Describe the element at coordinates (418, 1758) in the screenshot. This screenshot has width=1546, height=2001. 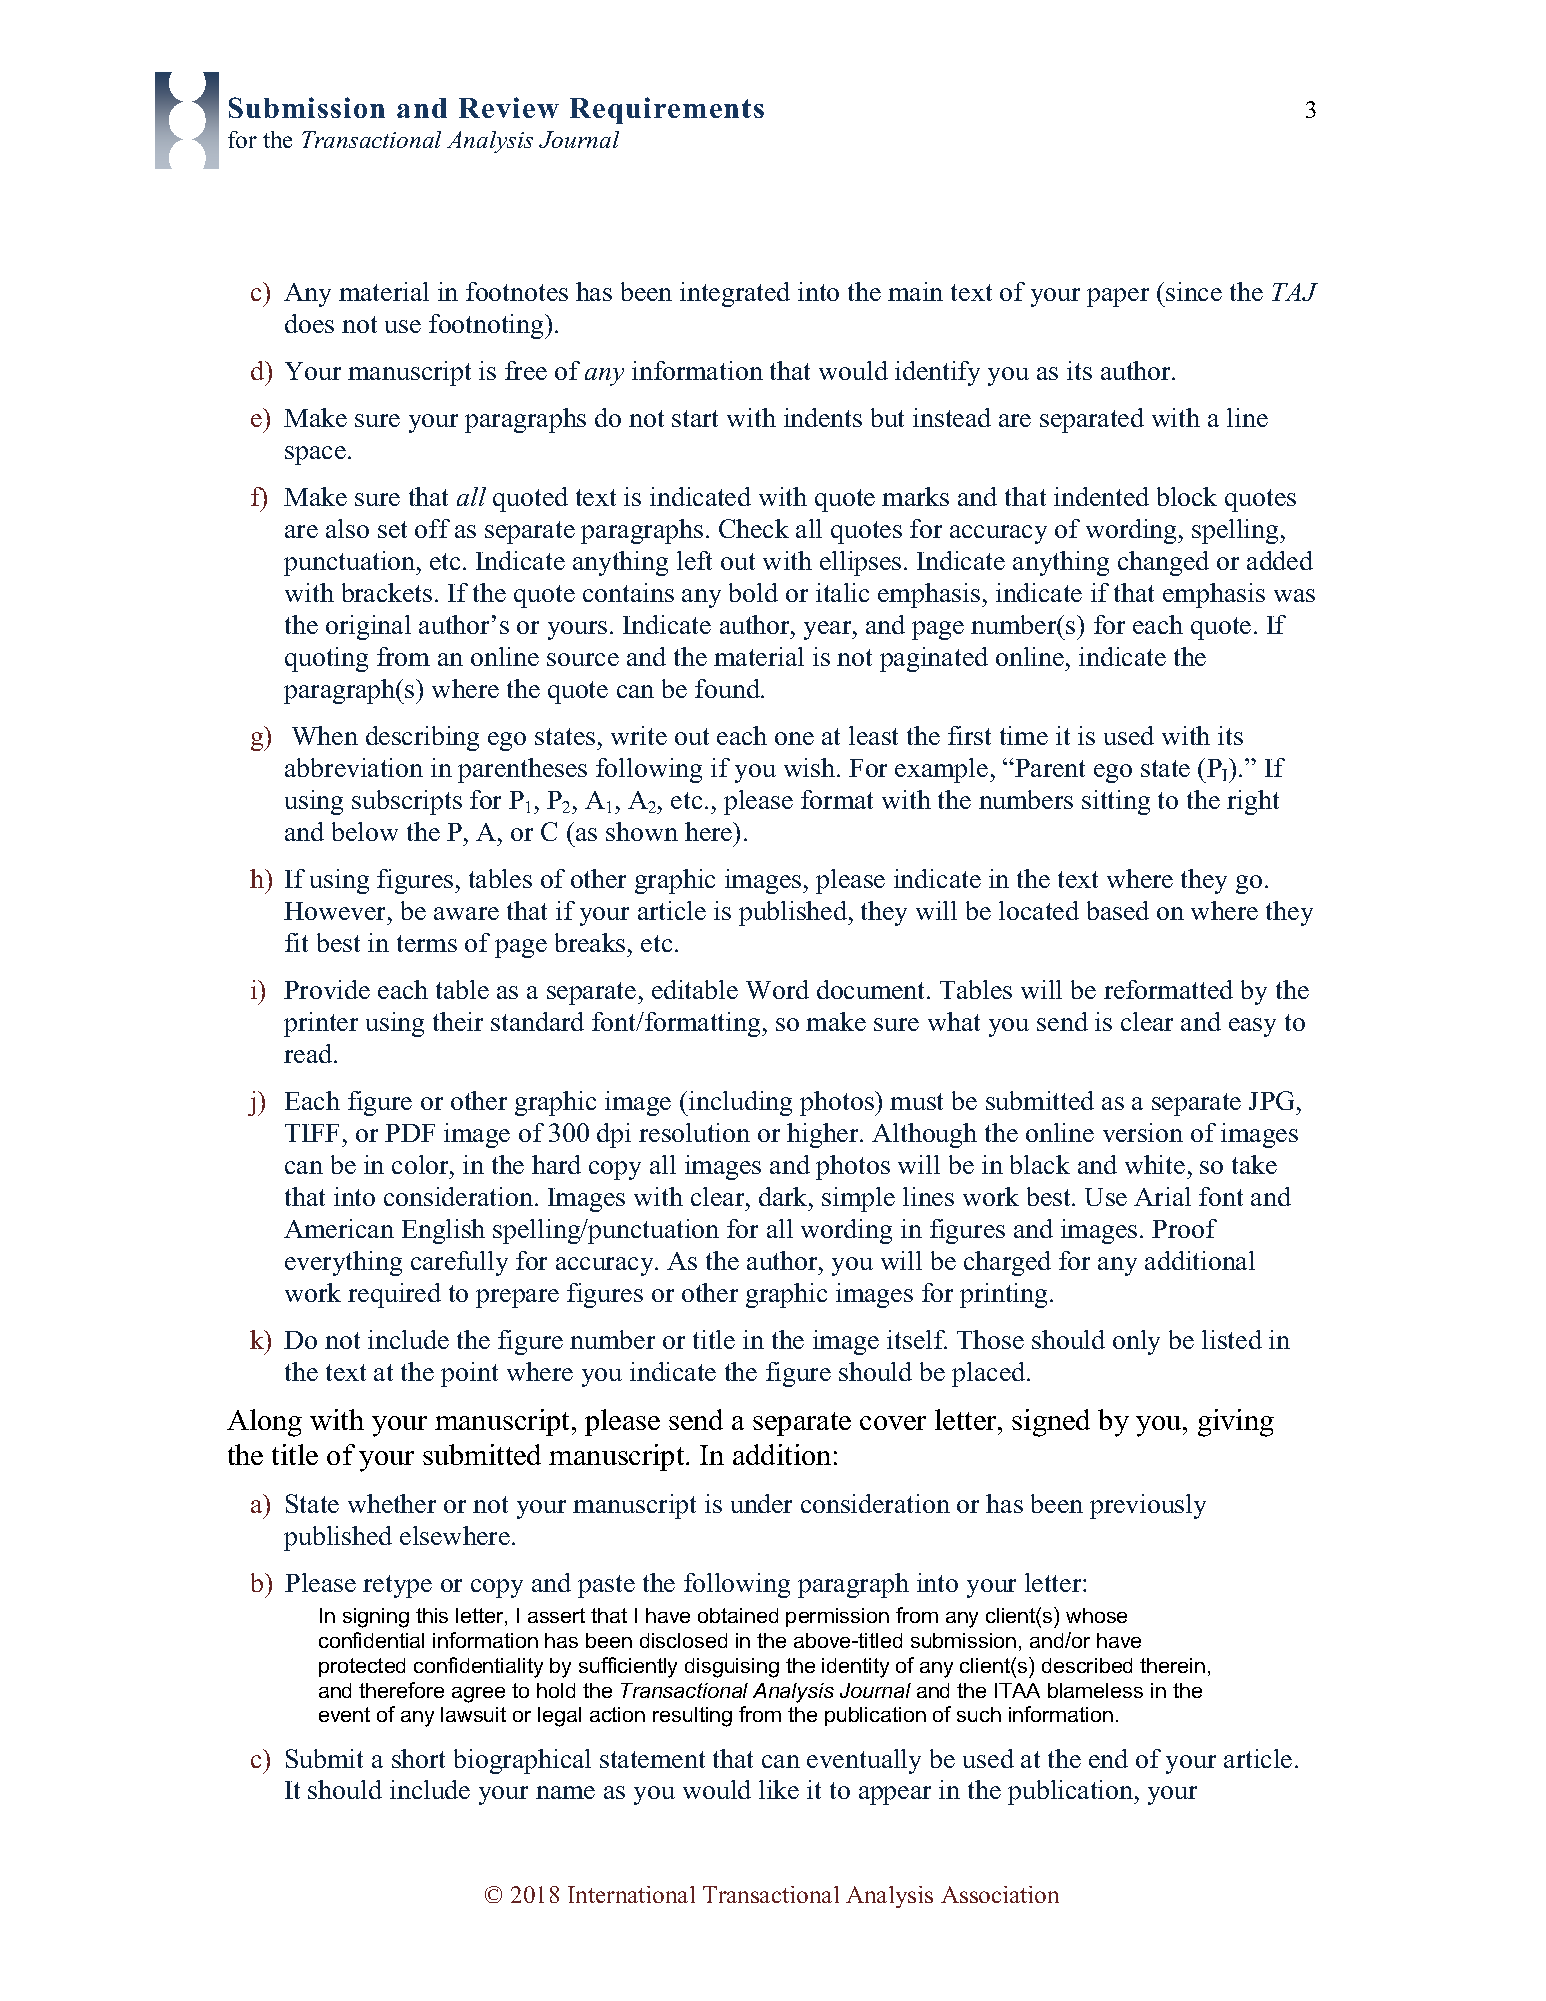
I see `short` at that location.
